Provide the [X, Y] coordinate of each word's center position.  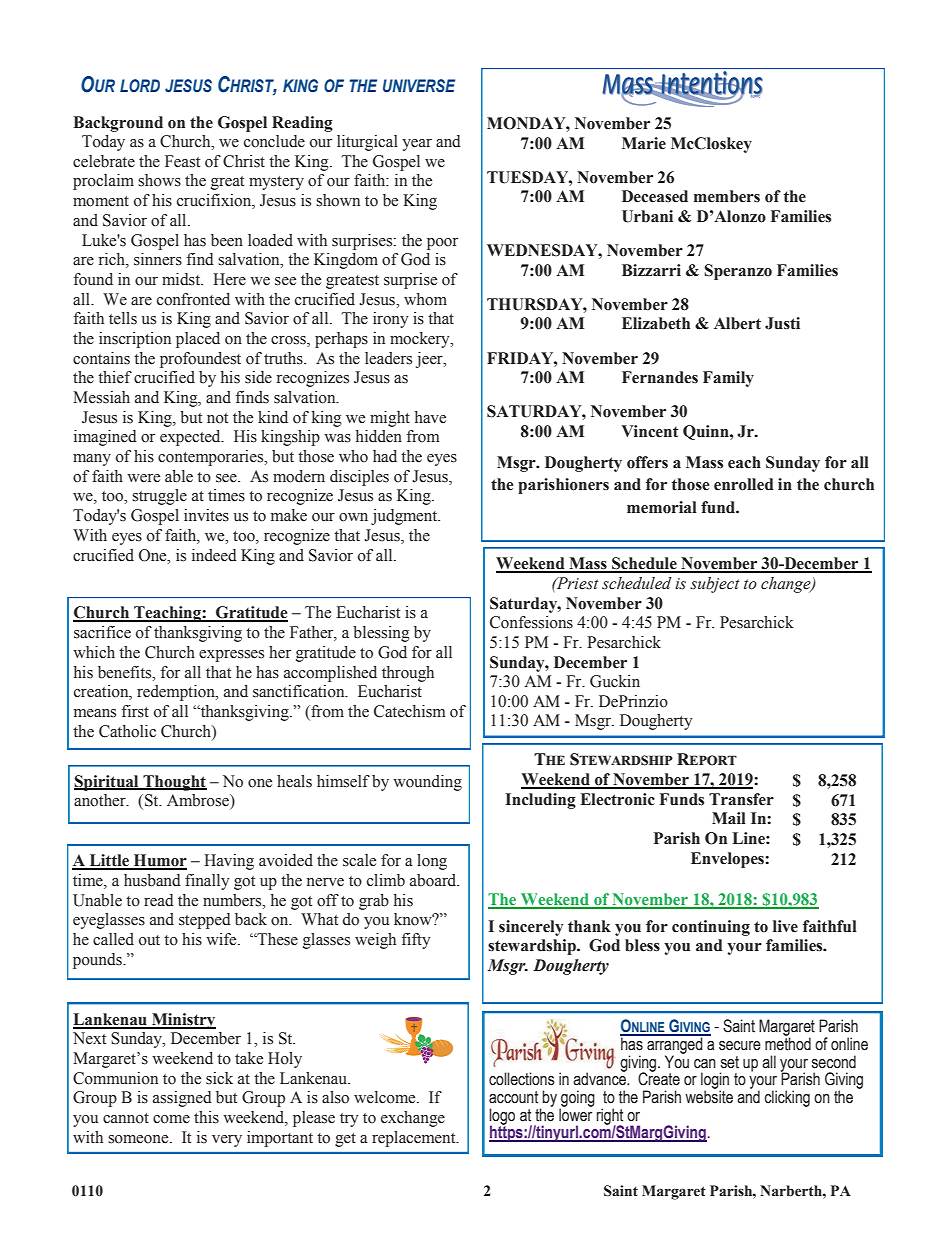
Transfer [741, 799]
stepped [205, 921]
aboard [434, 880]
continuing [711, 928]
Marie [644, 143]
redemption [177, 693]
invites [206, 515]
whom [425, 299]
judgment [405, 517]
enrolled [744, 484]
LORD [140, 85]
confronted [193, 299]
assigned [182, 1099]
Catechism [410, 711]
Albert [737, 323]
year [417, 145]
